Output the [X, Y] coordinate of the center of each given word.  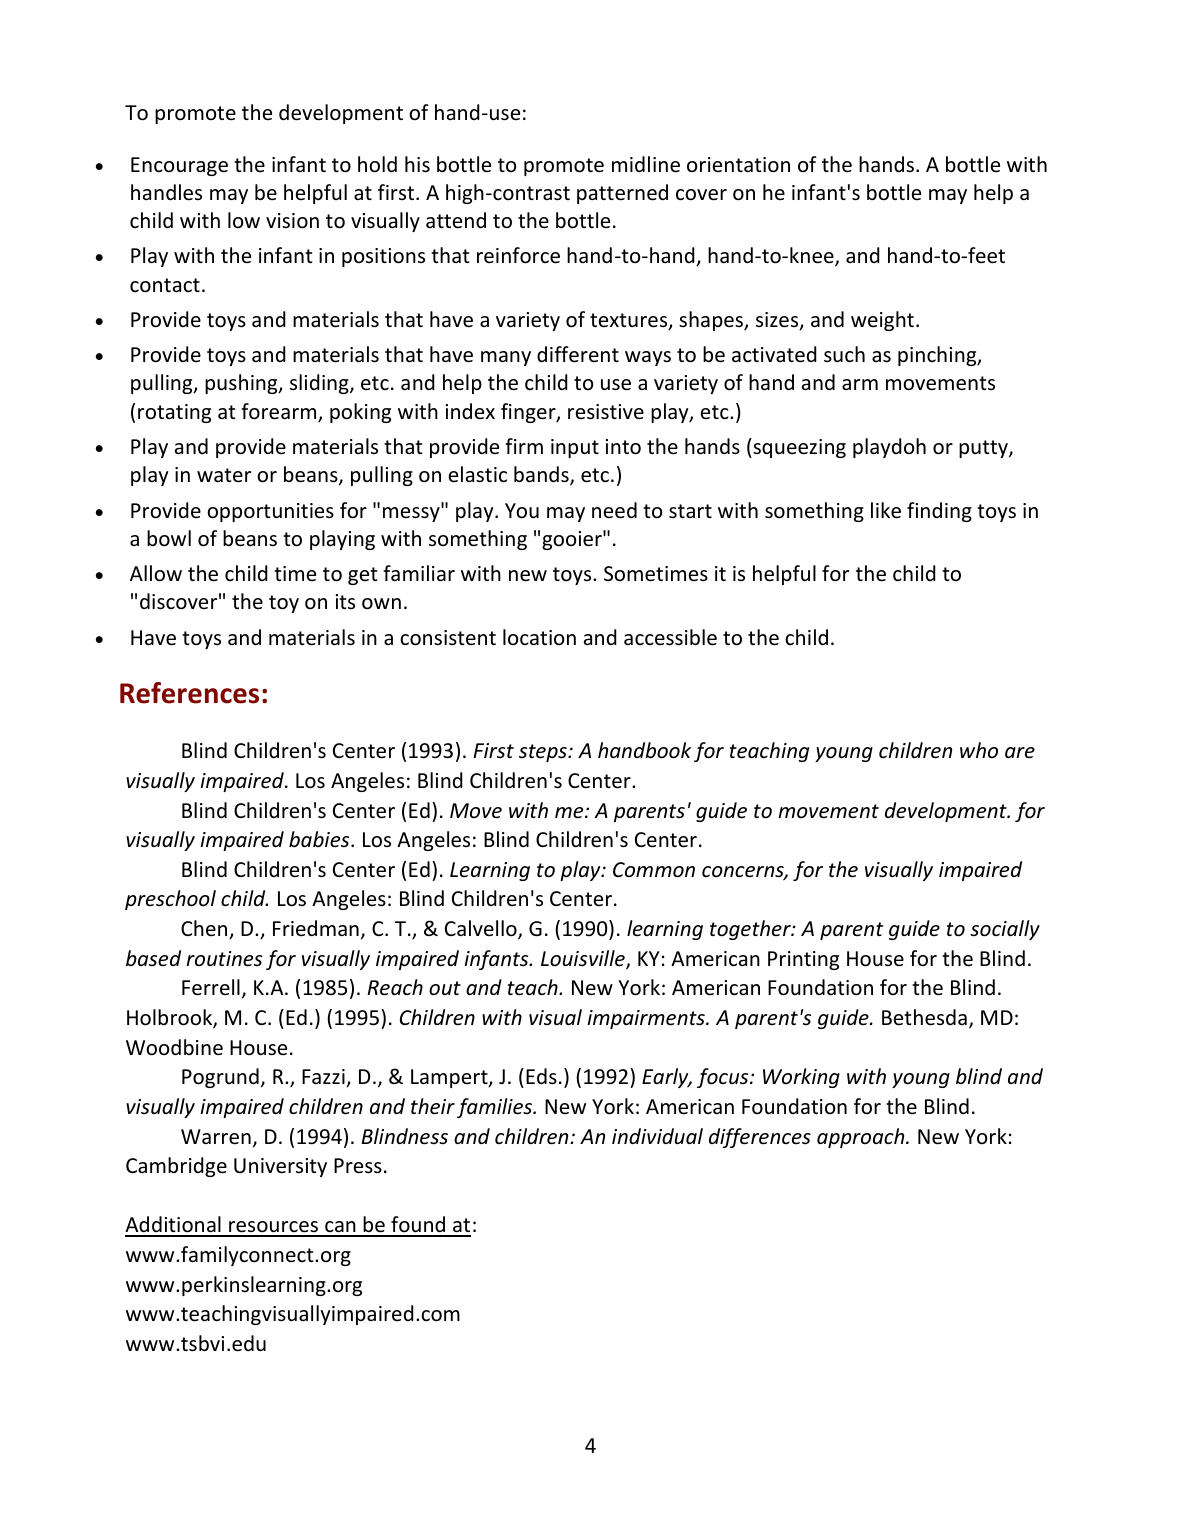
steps [544, 753]
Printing [803, 960]
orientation [738, 165]
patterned [622, 194]
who [979, 750]
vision [292, 221]
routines [224, 958]
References [189, 693]
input [575, 448]
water [224, 475]
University [280, 1167]
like [886, 510]
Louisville [584, 959]
